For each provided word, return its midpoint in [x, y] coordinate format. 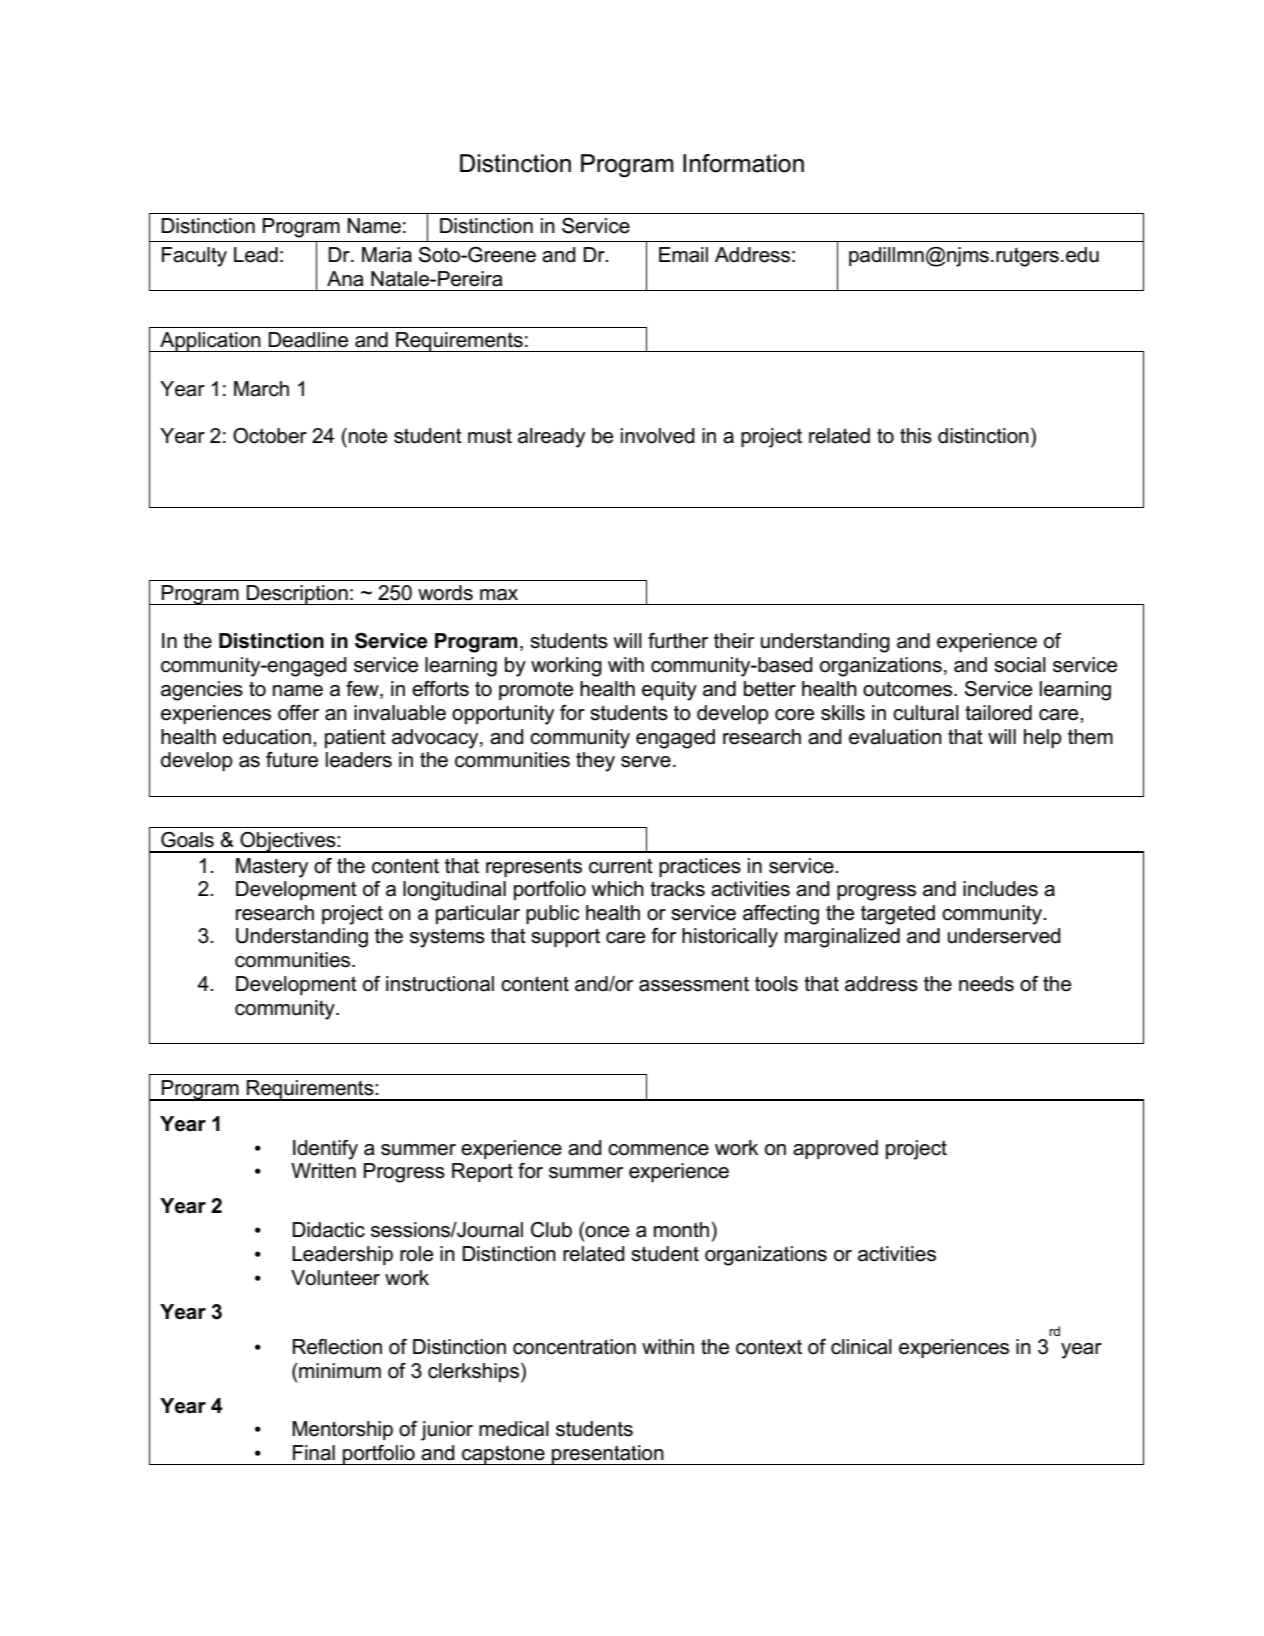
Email [683, 255]
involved [658, 436]
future [292, 760]
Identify [325, 1150]
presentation [608, 1455]
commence [658, 1150]
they [595, 762]
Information [743, 163]
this [916, 436]
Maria [387, 255]
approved [835, 1149]
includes [1000, 889]
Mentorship [342, 1430]
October [270, 436]
